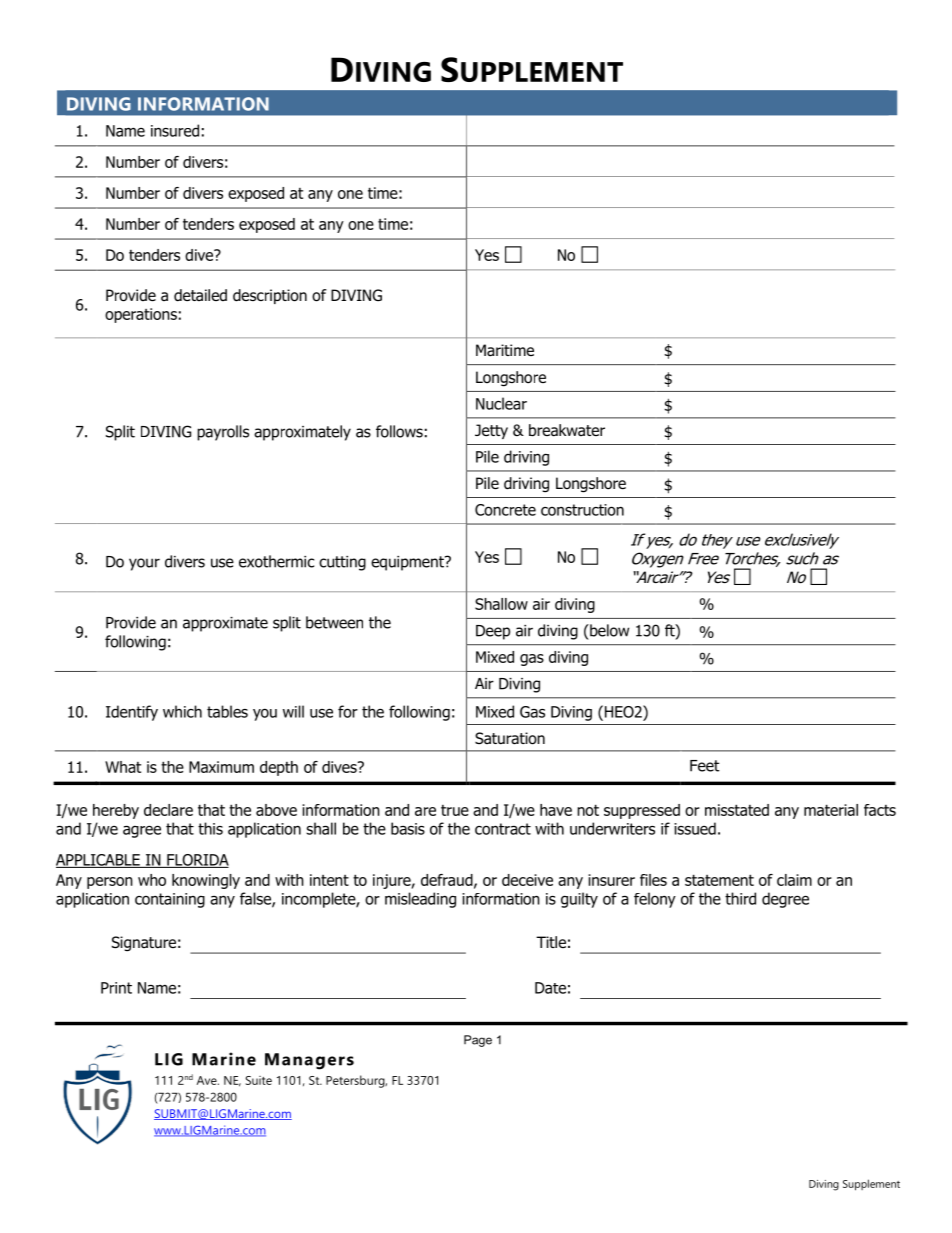 This screenshot has height=1233, width=952. I want to click on below, so click(608, 630).
